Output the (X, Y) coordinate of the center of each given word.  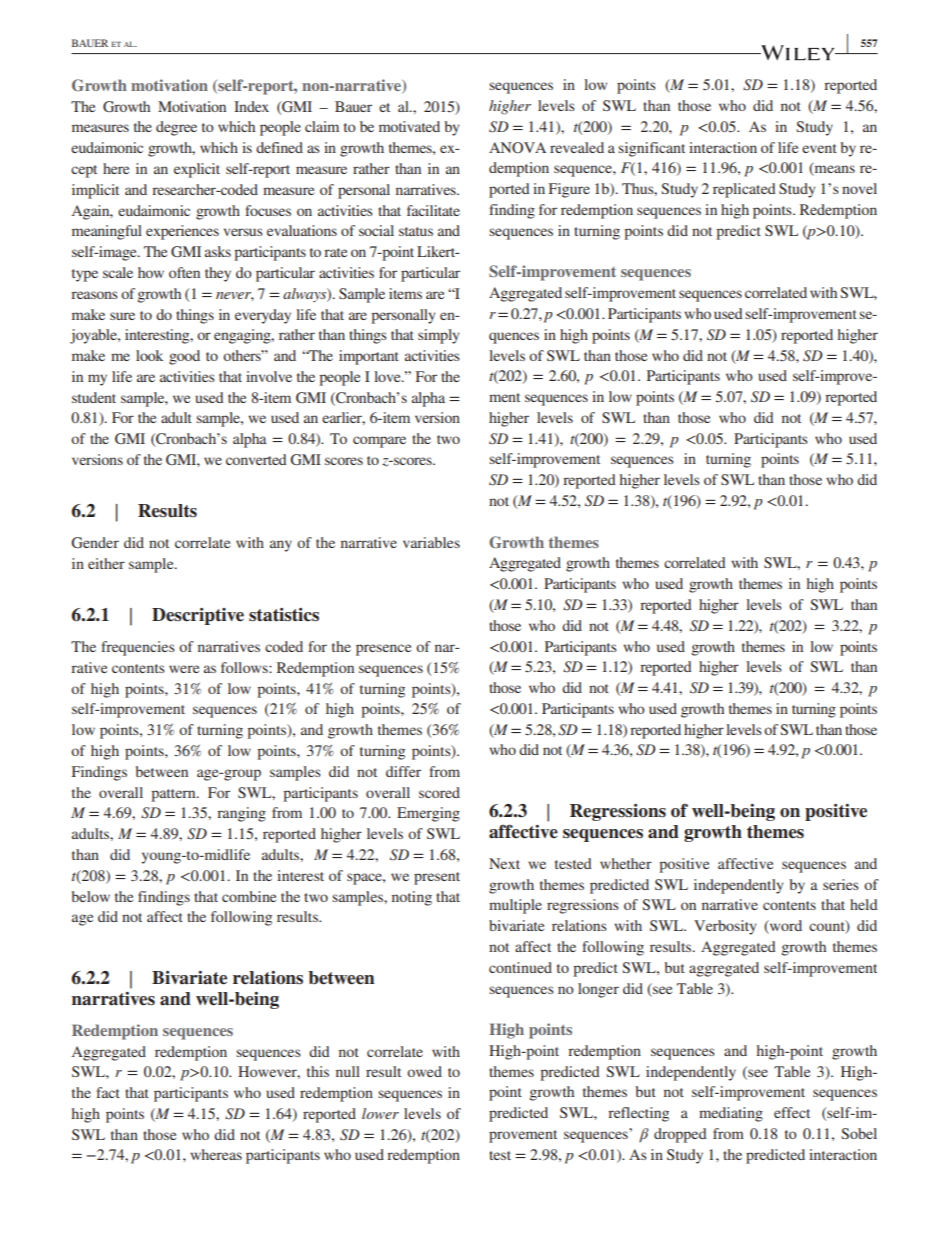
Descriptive (198, 616)
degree (176, 128)
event (819, 148)
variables (431, 542)
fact (108, 1092)
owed (424, 1071)
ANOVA (517, 147)
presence (383, 650)
